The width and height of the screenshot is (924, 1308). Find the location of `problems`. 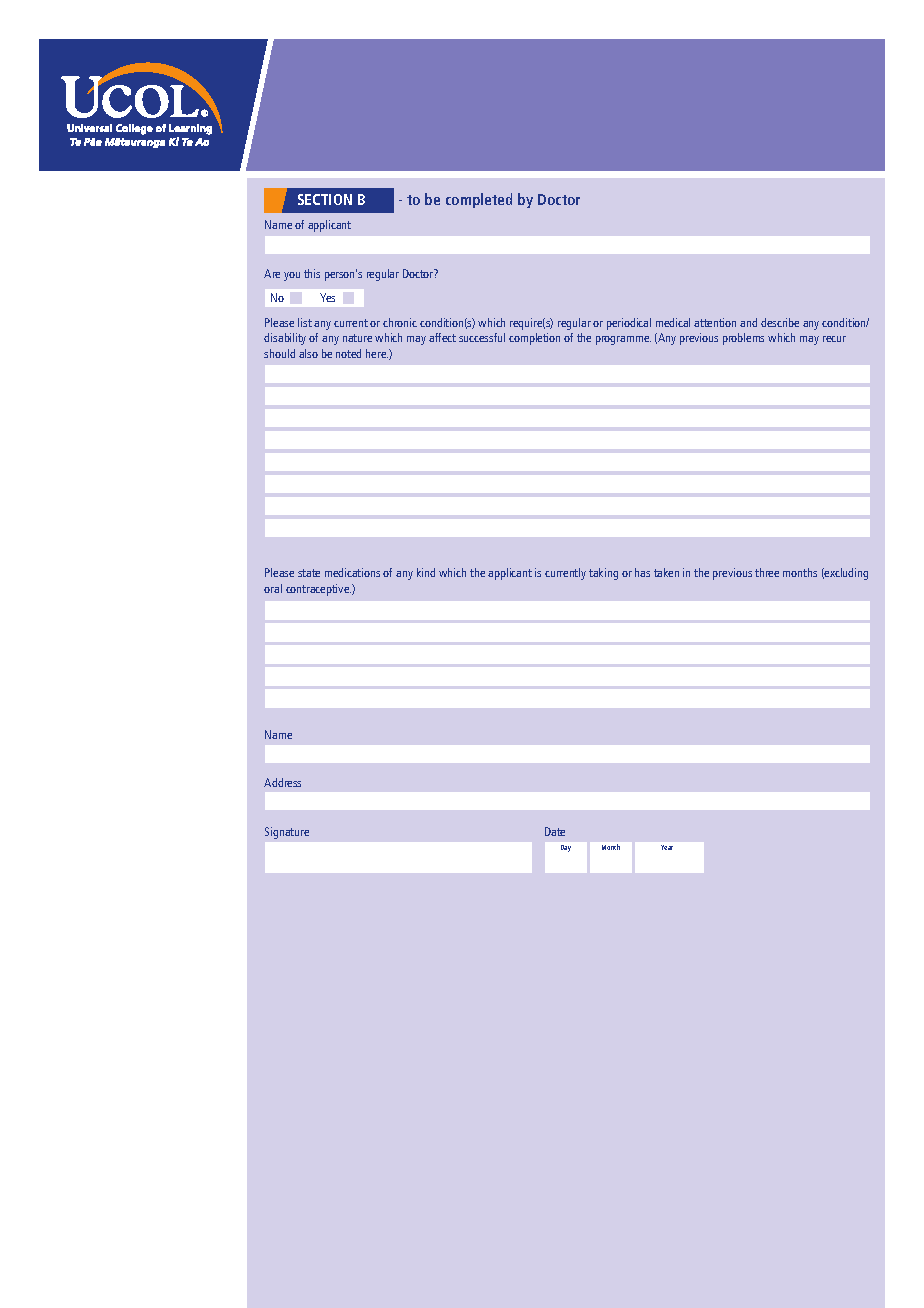

problems is located at coordinates (743, 339).
